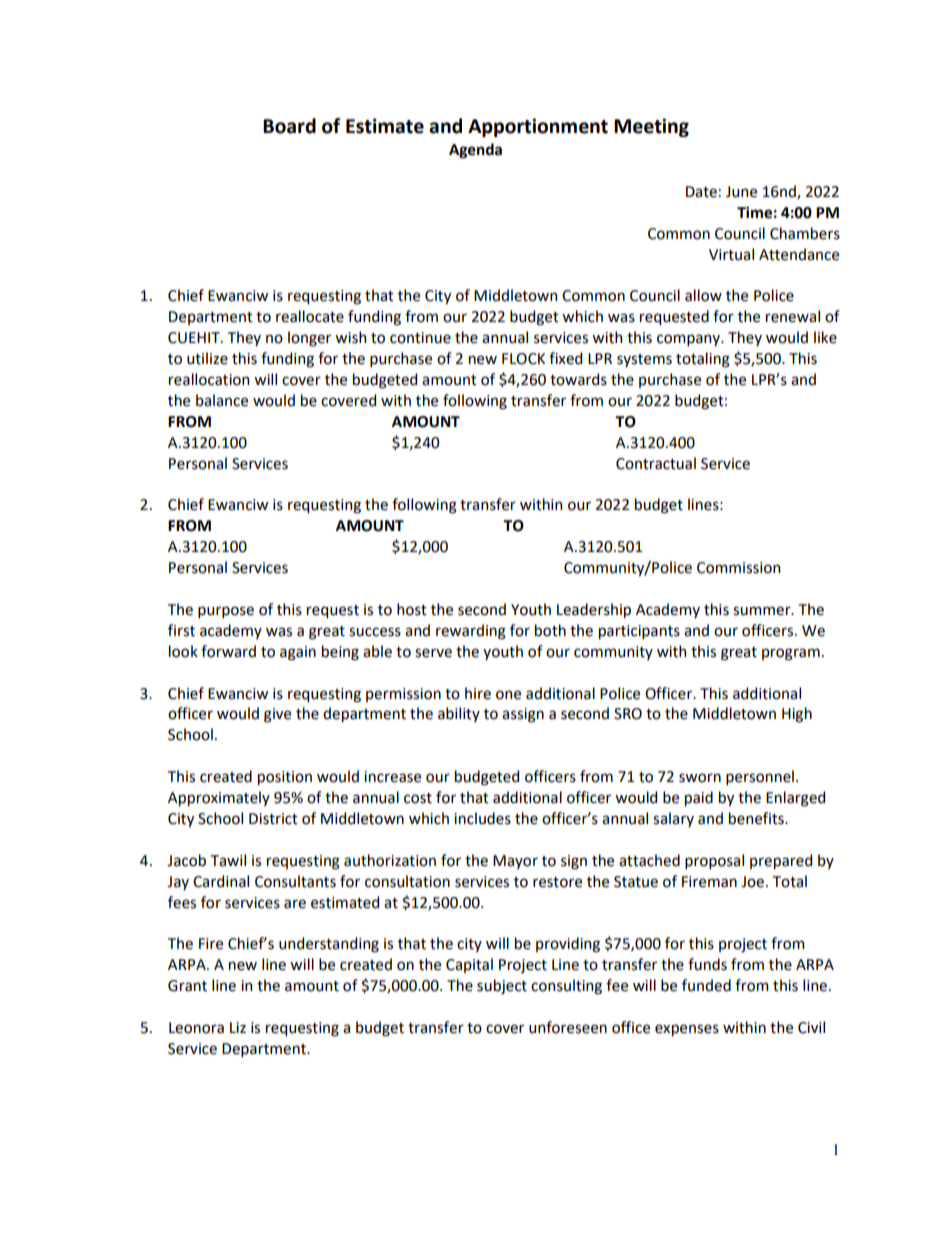 The image size is (952, 1233). Describe the element at coordinates (187, 986) in the image. I see `Grant` at that location.
